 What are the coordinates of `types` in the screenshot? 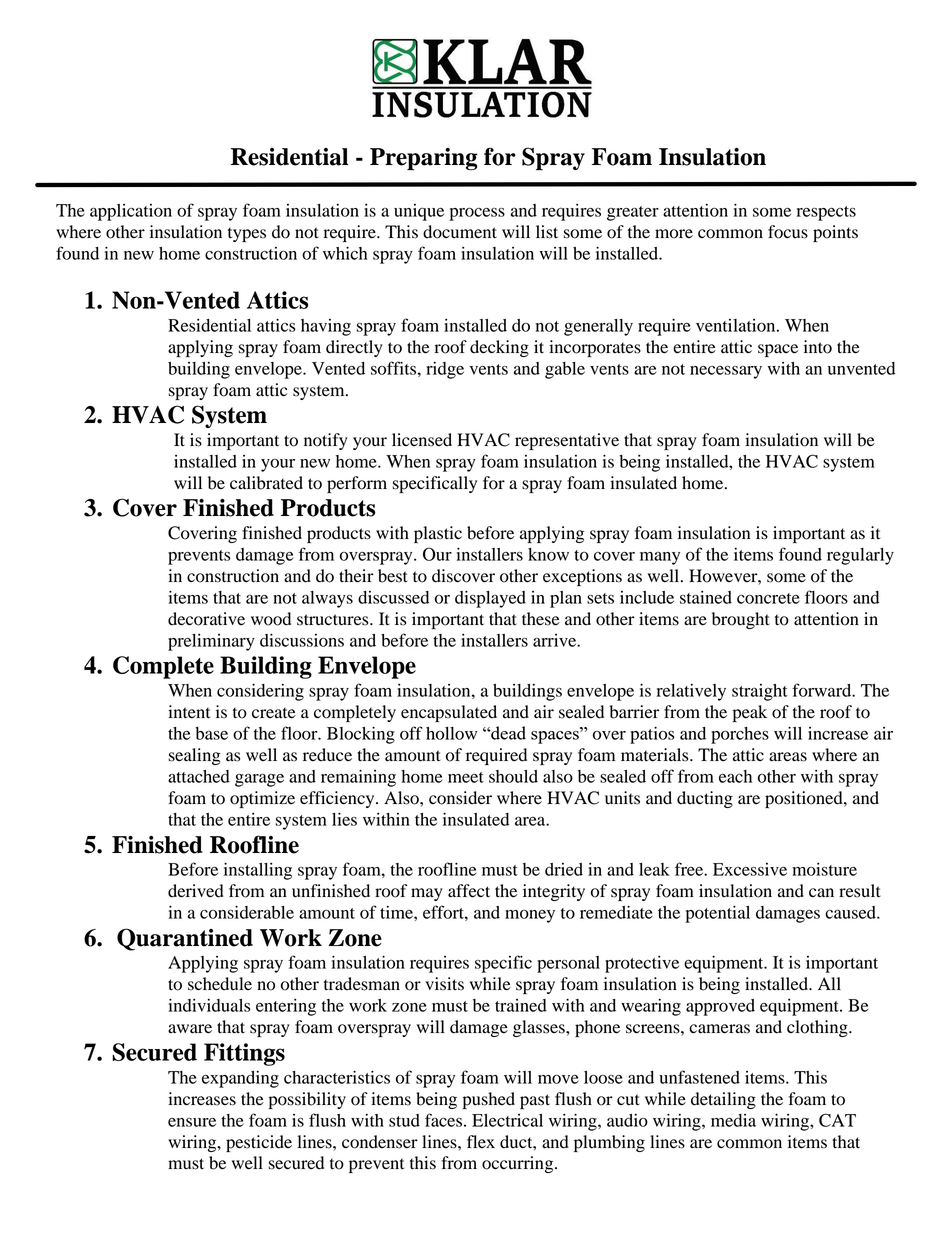 It's located at (247, 234).
